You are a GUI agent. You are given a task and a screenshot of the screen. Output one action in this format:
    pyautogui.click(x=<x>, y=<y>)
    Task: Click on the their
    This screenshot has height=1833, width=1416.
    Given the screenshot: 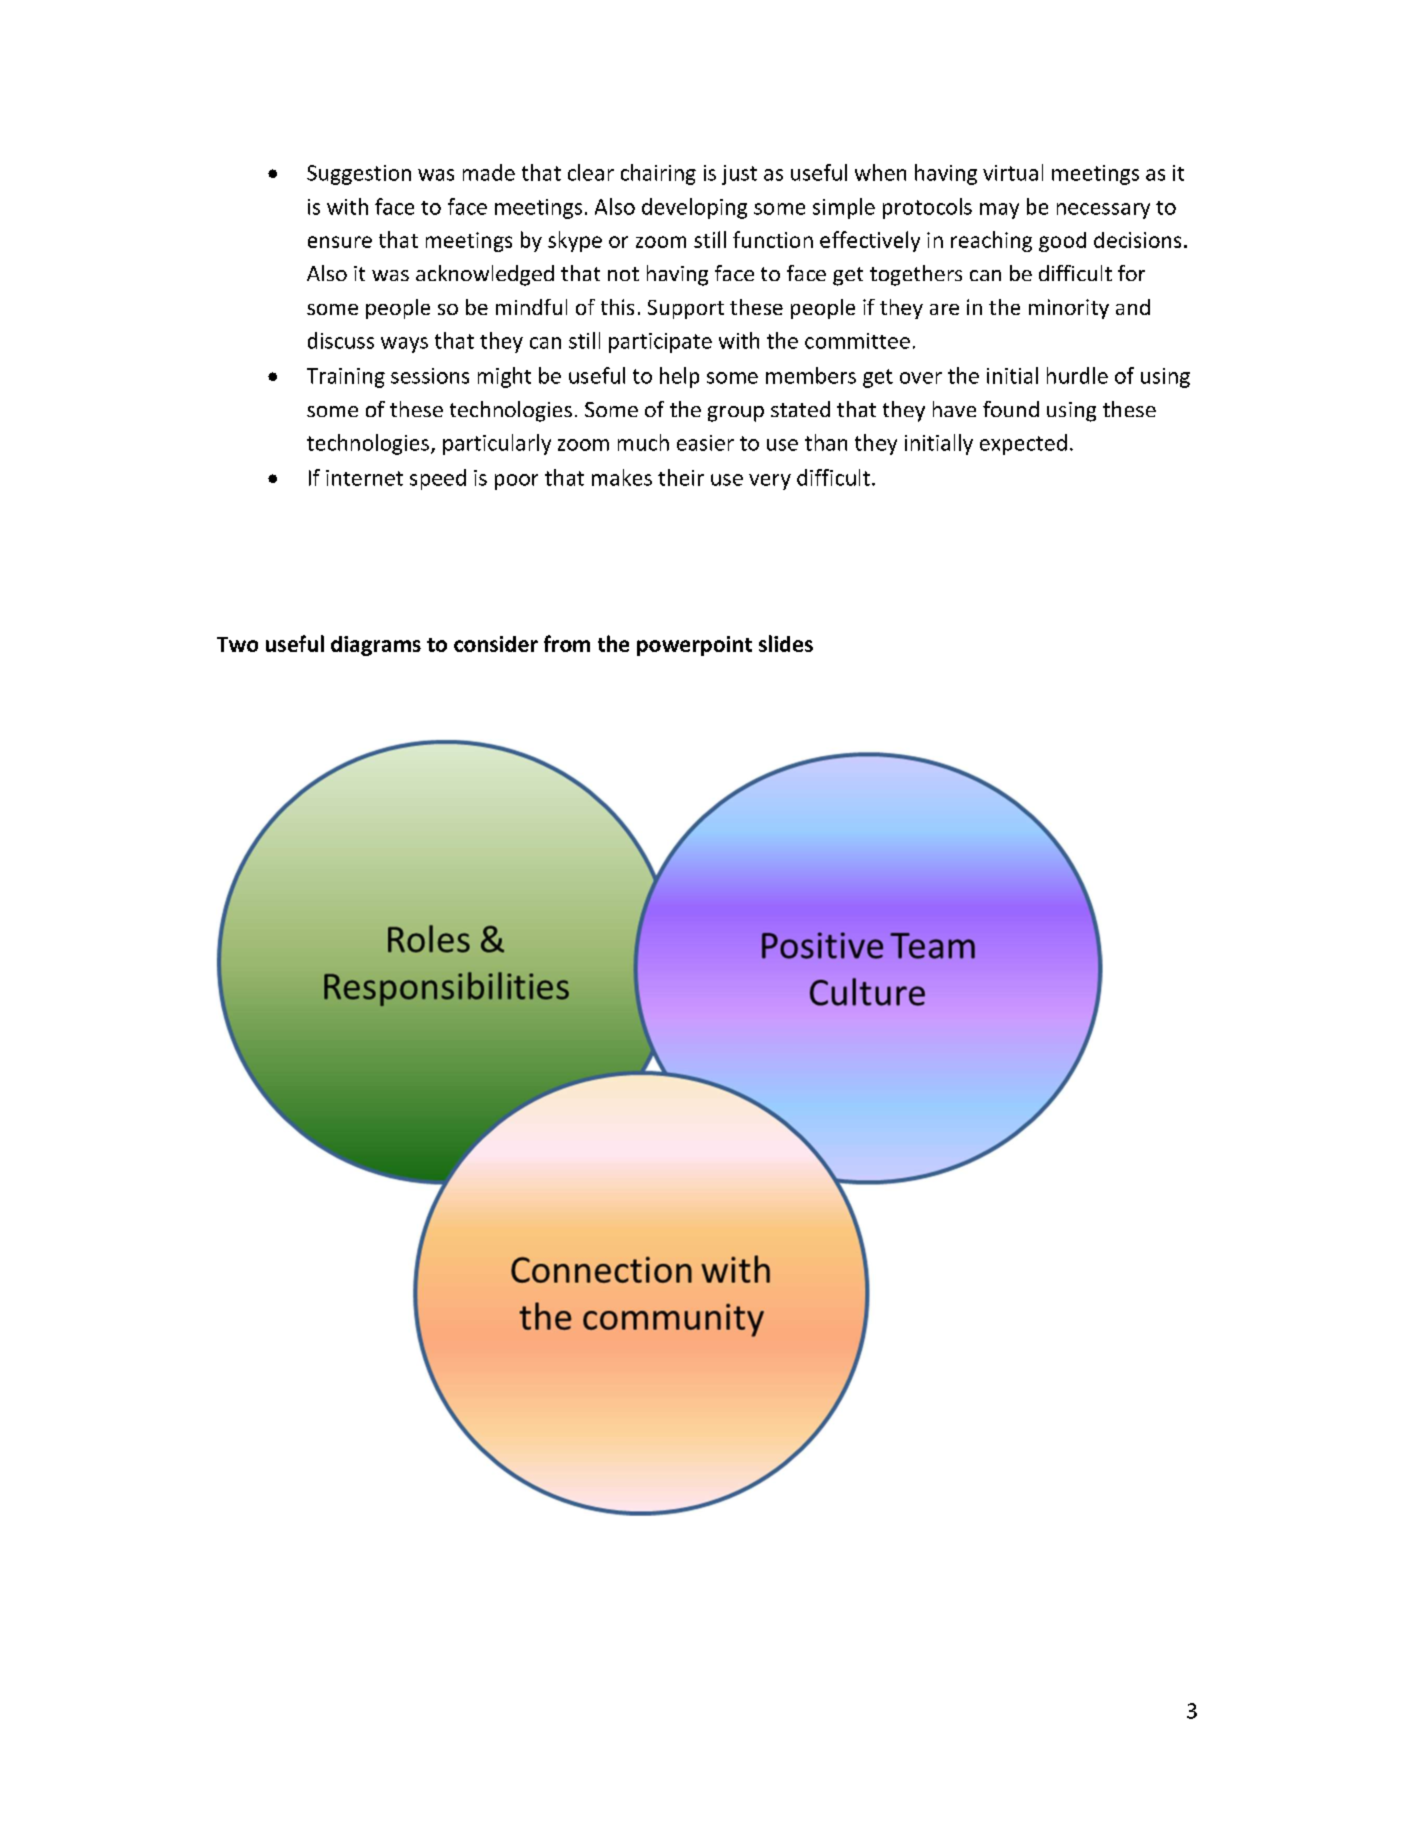 What is the action you would take?
    pyautogui.click(x=681, y=477)
